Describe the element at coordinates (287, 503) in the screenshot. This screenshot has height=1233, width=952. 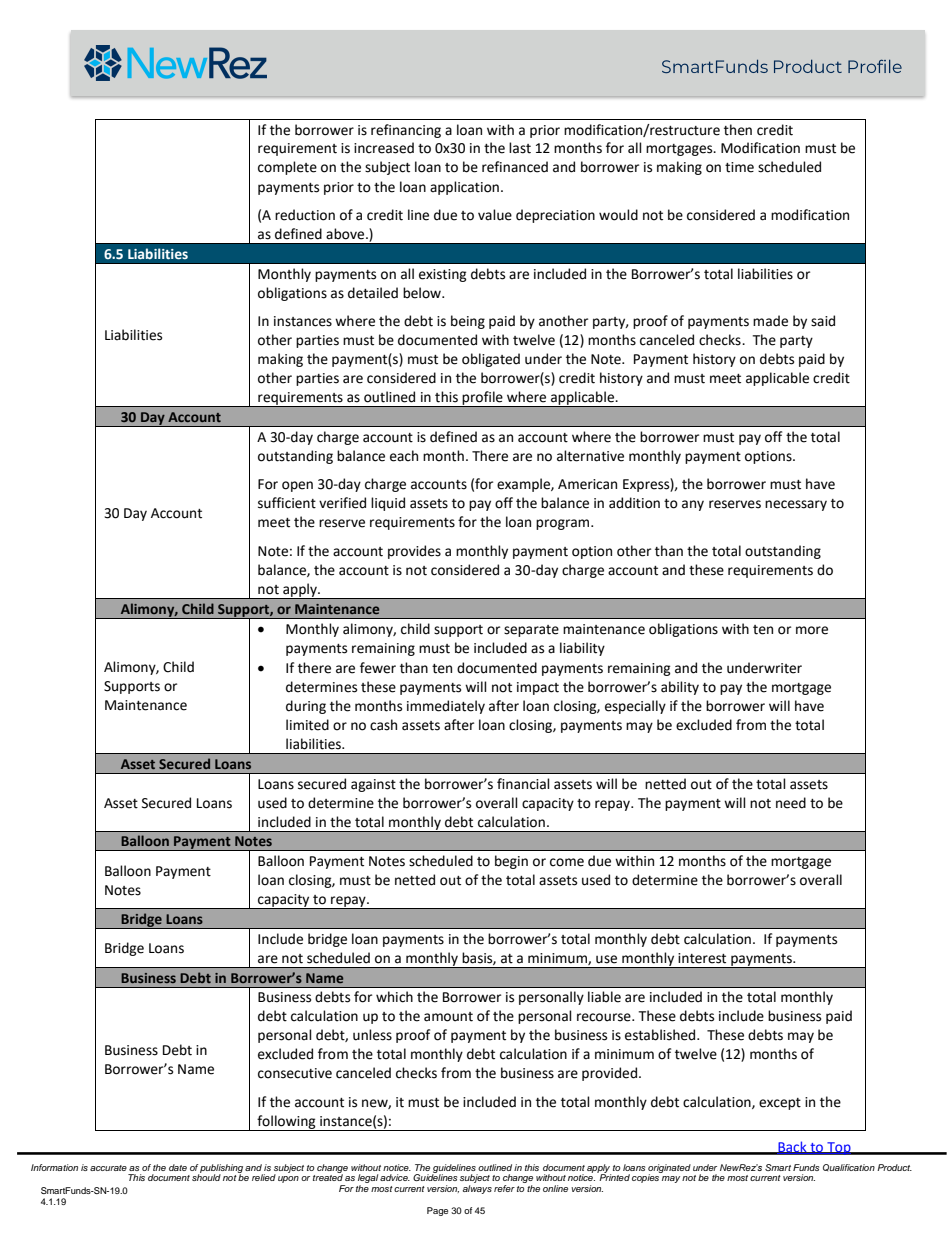
I see `sufficient` at that location.
